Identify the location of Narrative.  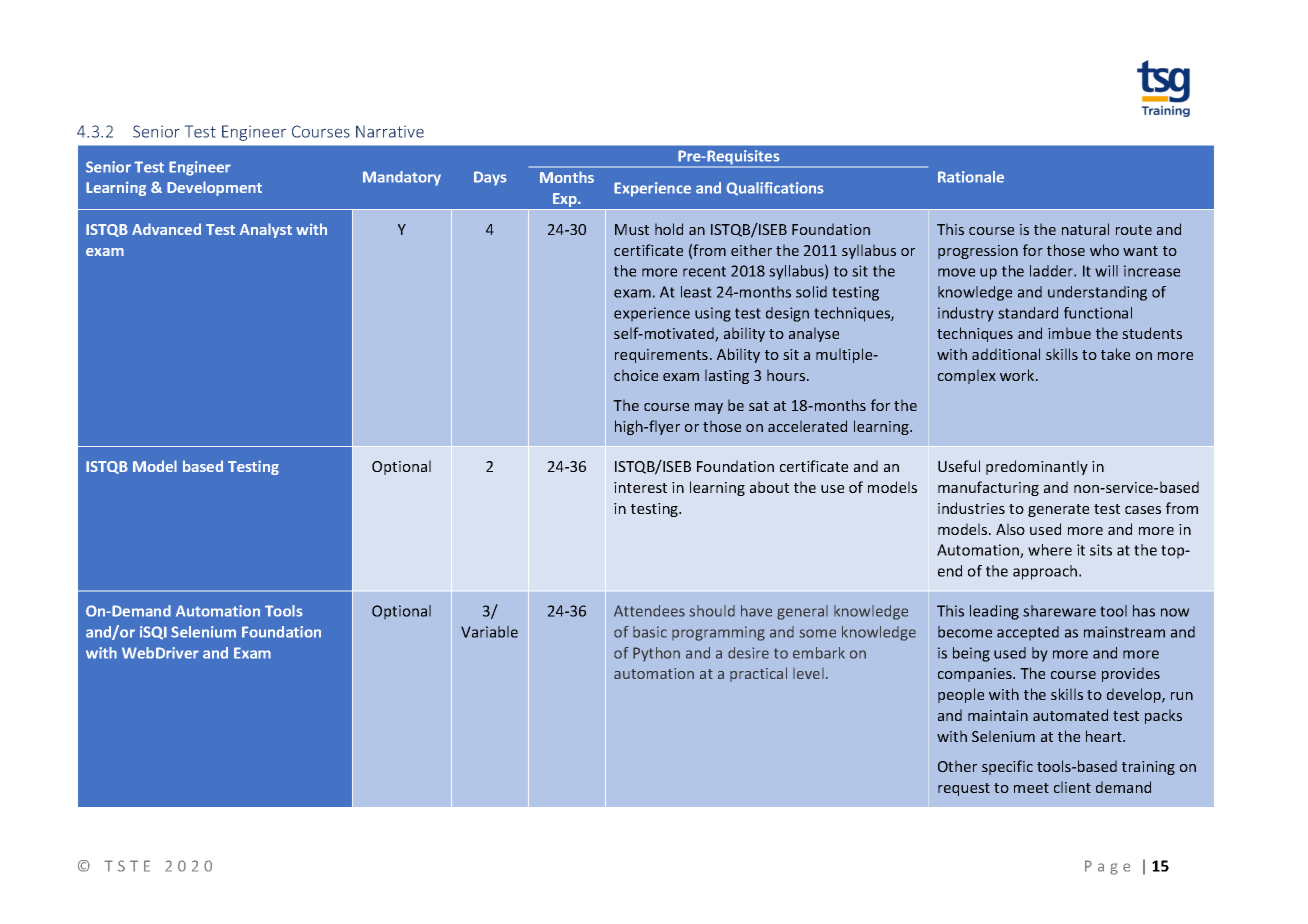
(390, 131).
